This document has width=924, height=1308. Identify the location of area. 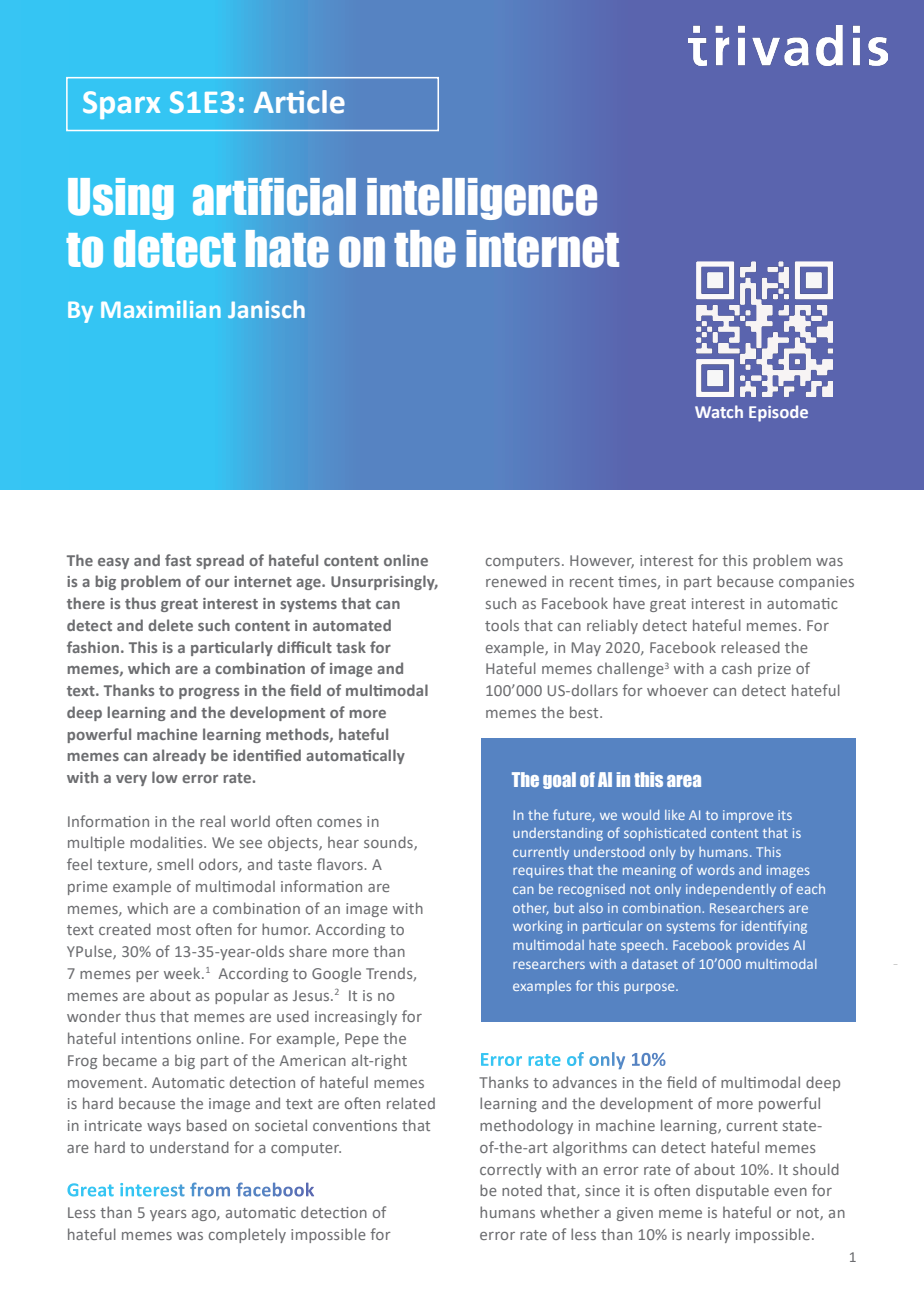
(684, 781).
